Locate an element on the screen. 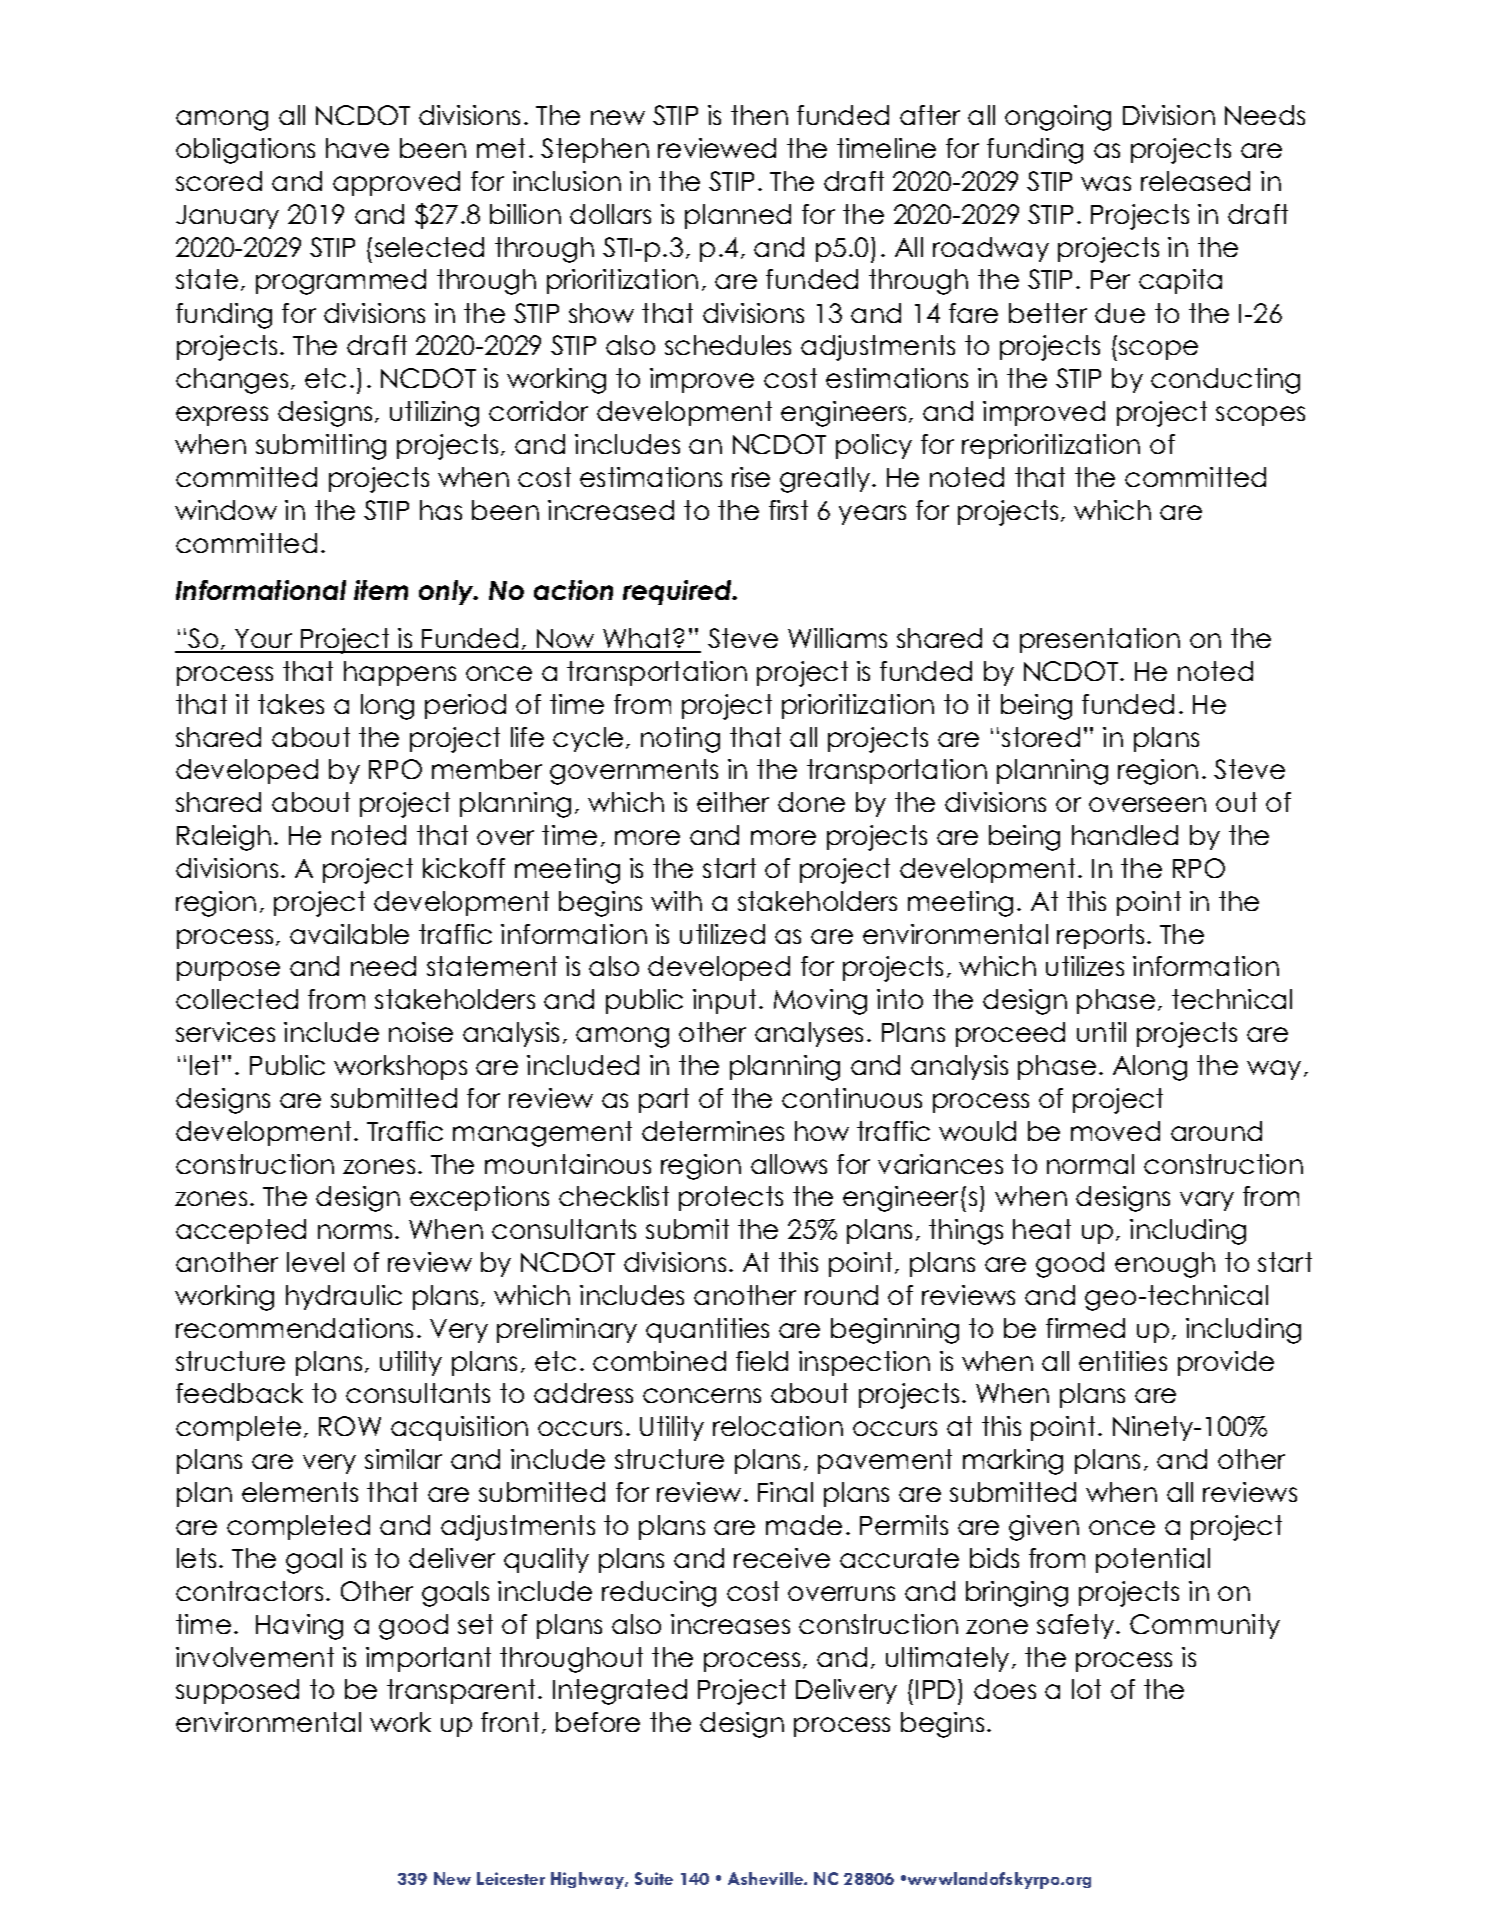 The height and width of the screenshot is (1929, 1490). Asheville is located at coordinates (766, 1878).
